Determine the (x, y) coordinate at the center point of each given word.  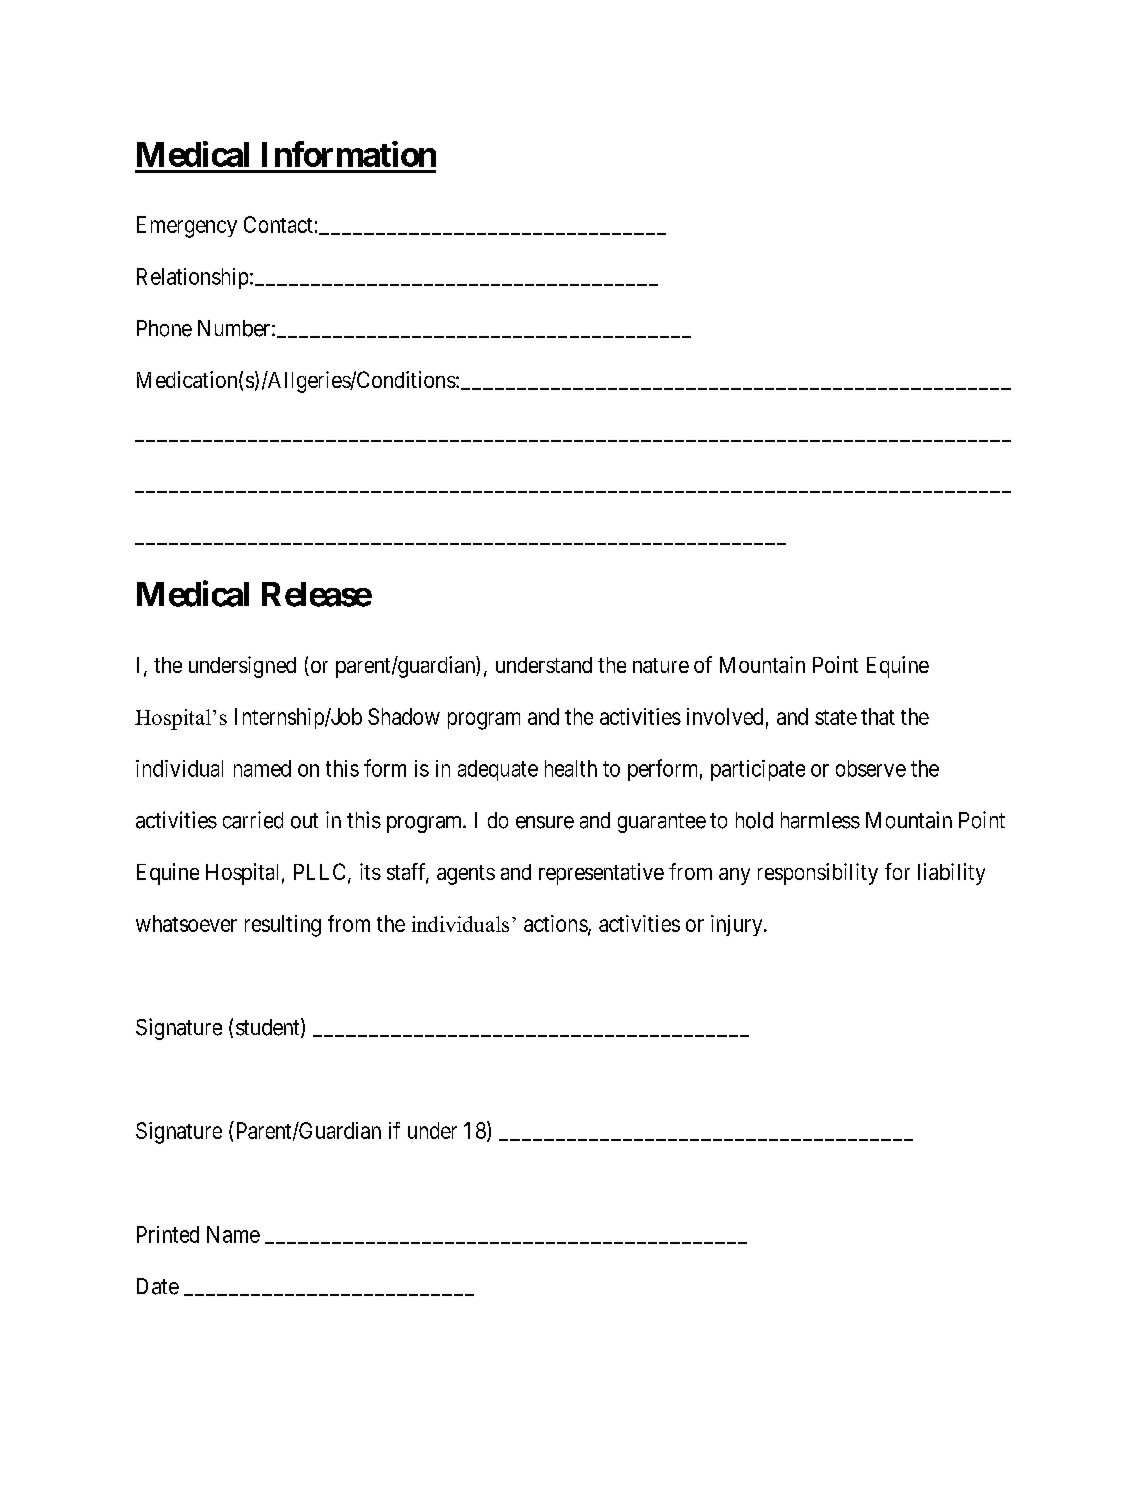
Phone (164, 328)
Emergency (187, 227)
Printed (168, 1234)
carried (253, 820)
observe (871, 768)
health (571, 768)
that (878, 716)
